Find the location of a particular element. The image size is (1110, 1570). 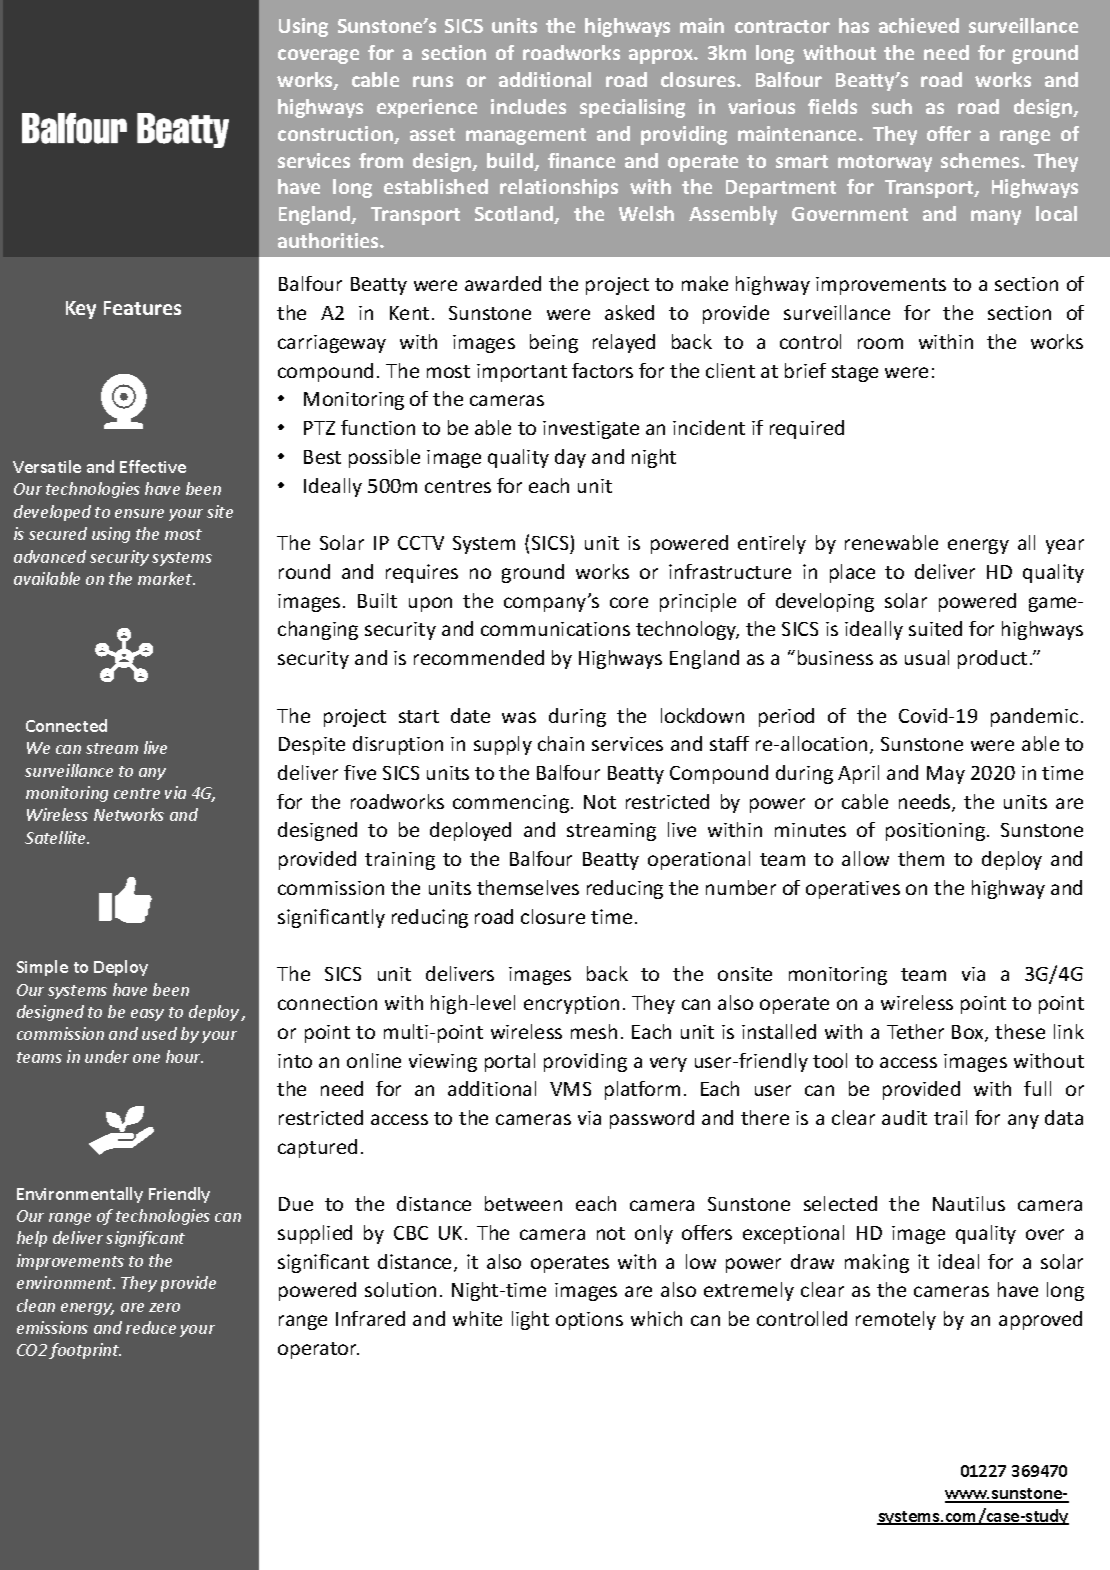

year is located at coordinates (1065, 546).
